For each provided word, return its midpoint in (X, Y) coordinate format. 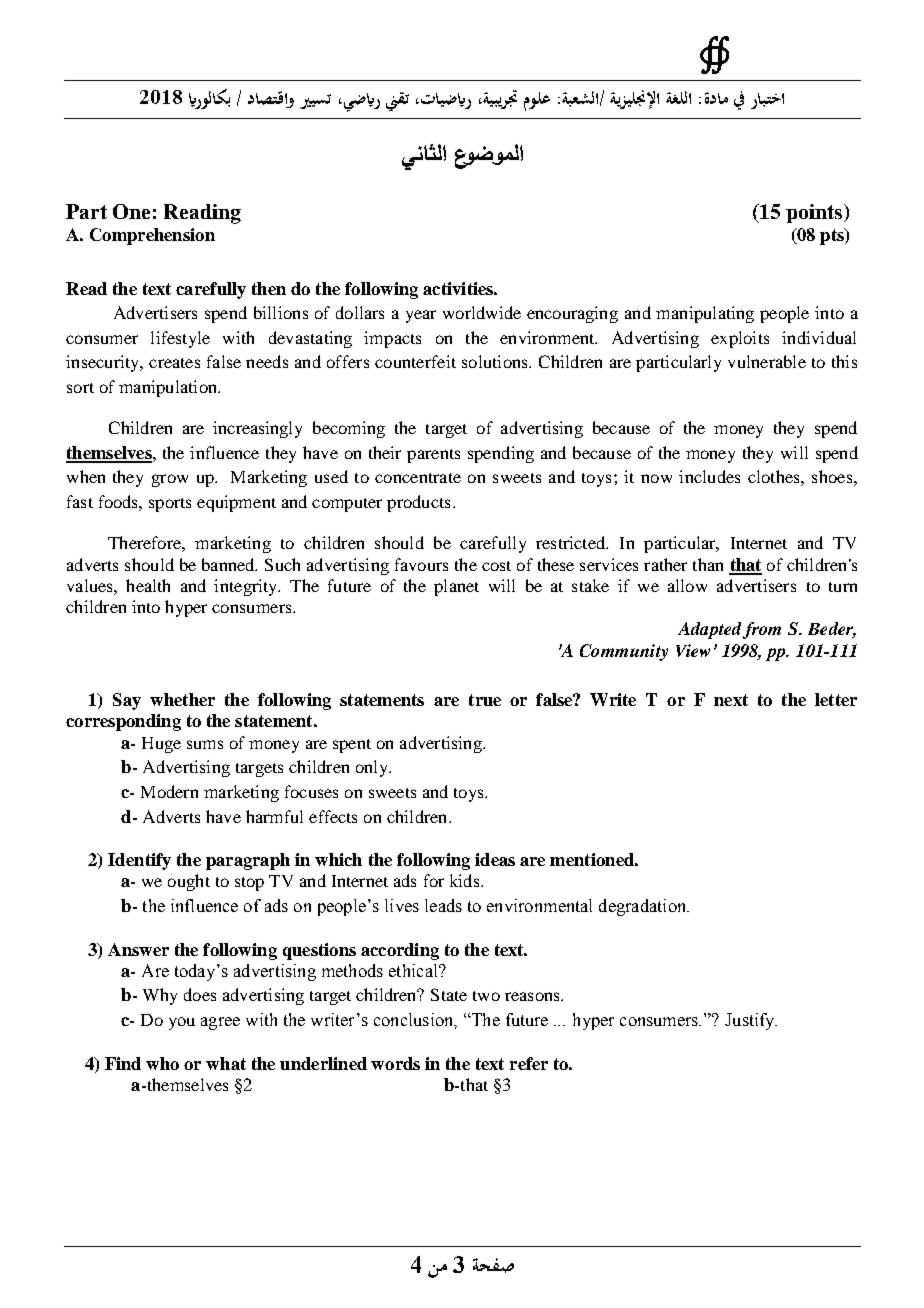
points (815, 213)
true (485, 700)
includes (709, 476)
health (148, 585)
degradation (644, 907)
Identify (139, 861)
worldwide (482, 312)
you (182, 1023)
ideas (495, 859)
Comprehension (152, 236)
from (762, 630)
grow (170, 480)
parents (433, 456)
